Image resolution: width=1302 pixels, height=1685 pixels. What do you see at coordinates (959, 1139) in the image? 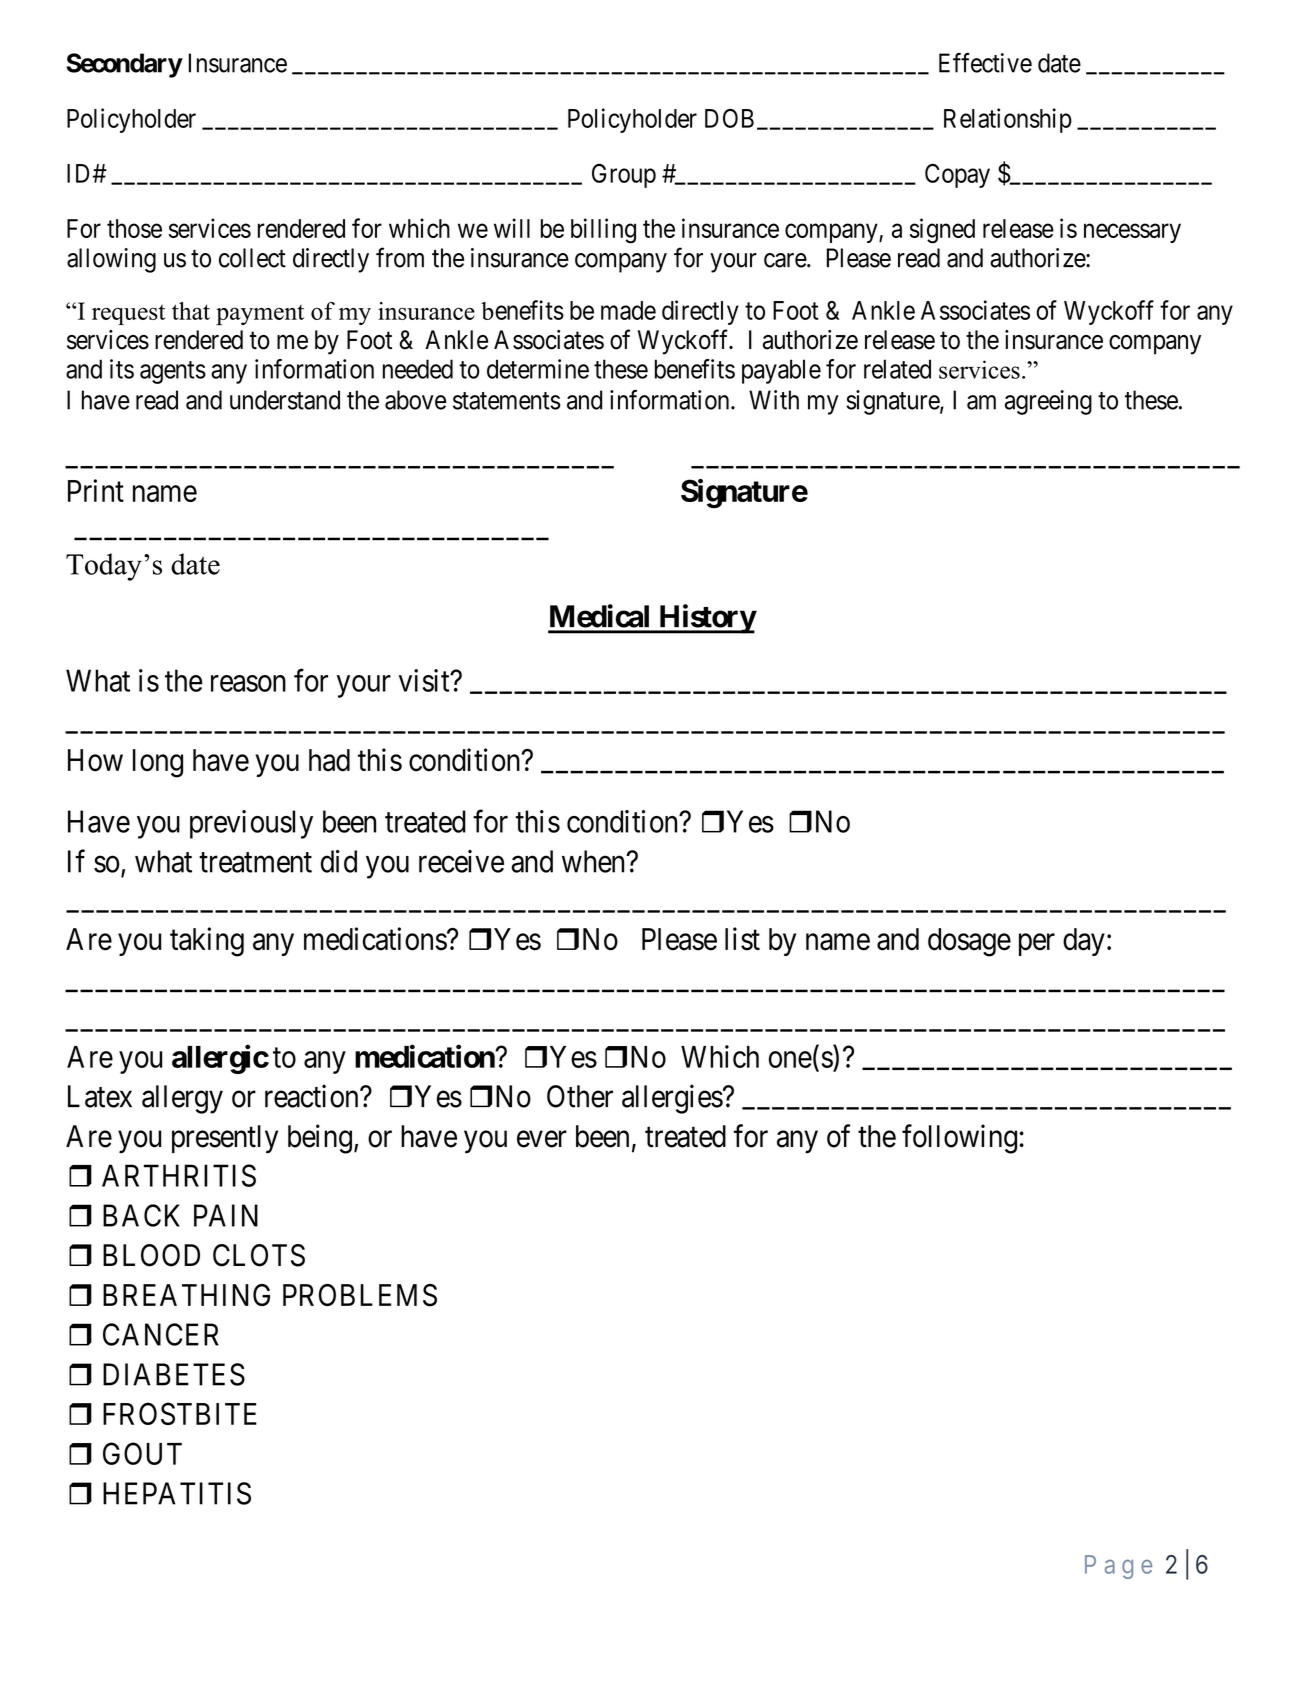
I see `following` at bounding box center [959, 1139].
